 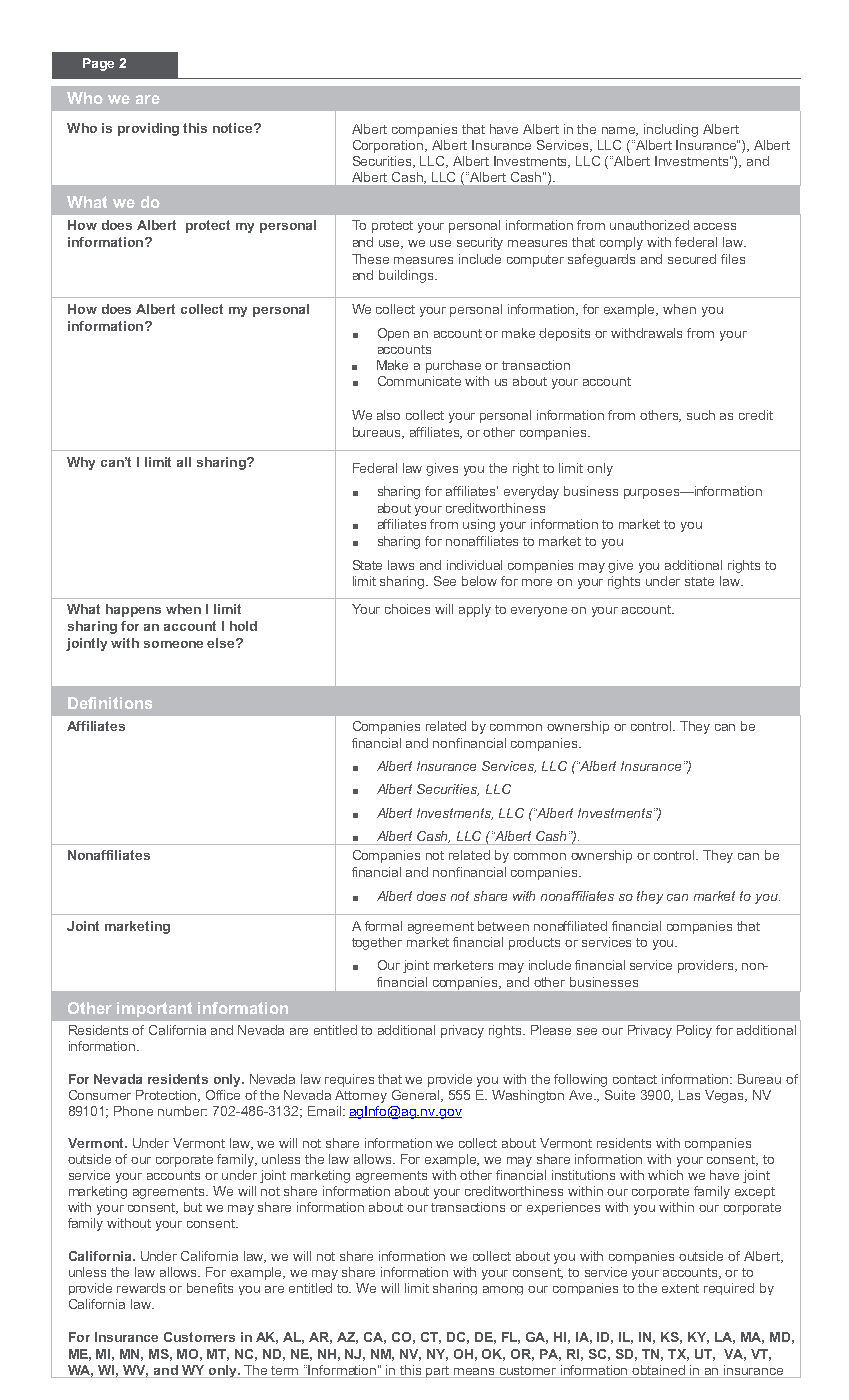 I want to click on extent, so click(x=680, y=1288).
